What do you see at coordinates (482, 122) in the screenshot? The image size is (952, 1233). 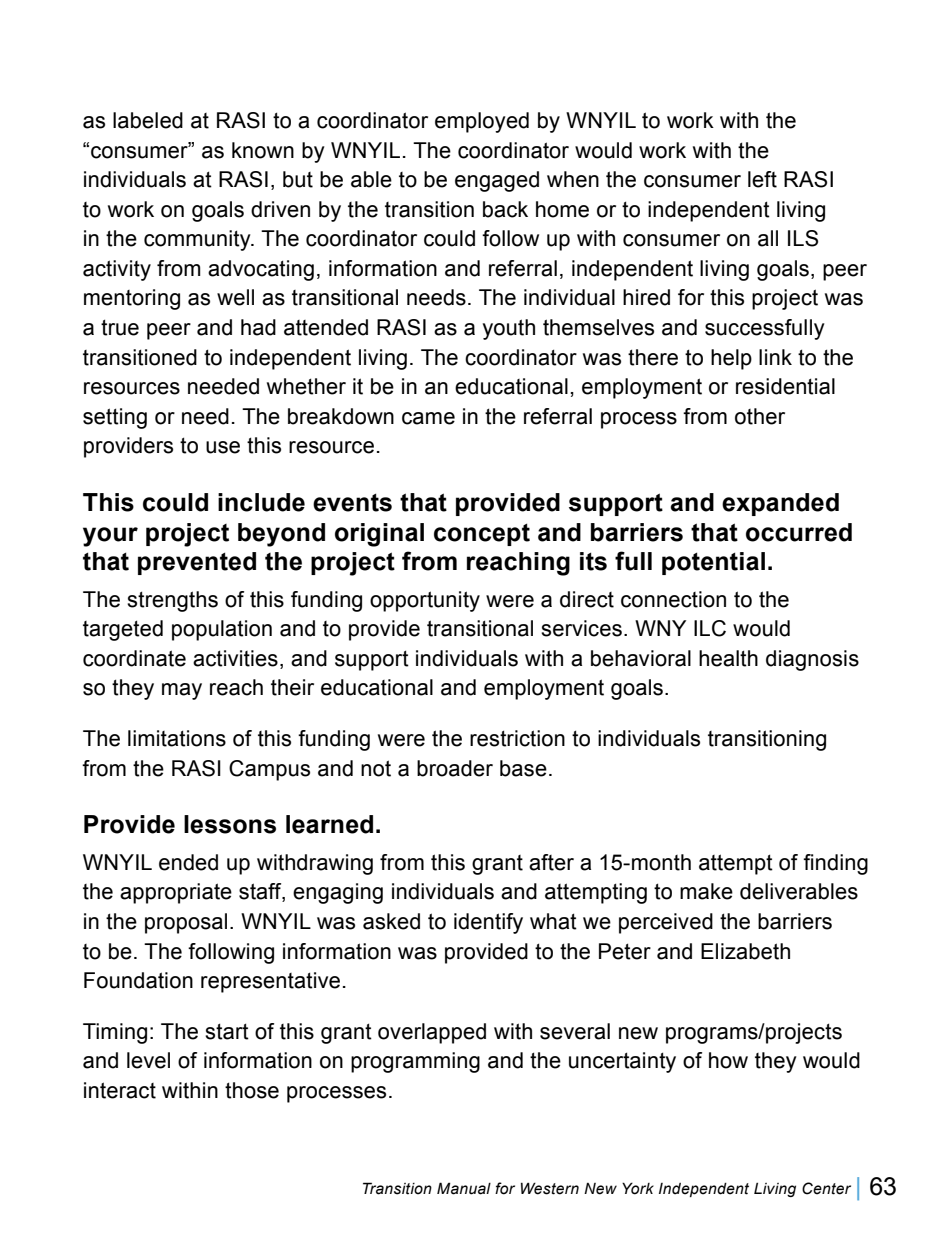 I see `employed` at bounding box center [482, 122].
